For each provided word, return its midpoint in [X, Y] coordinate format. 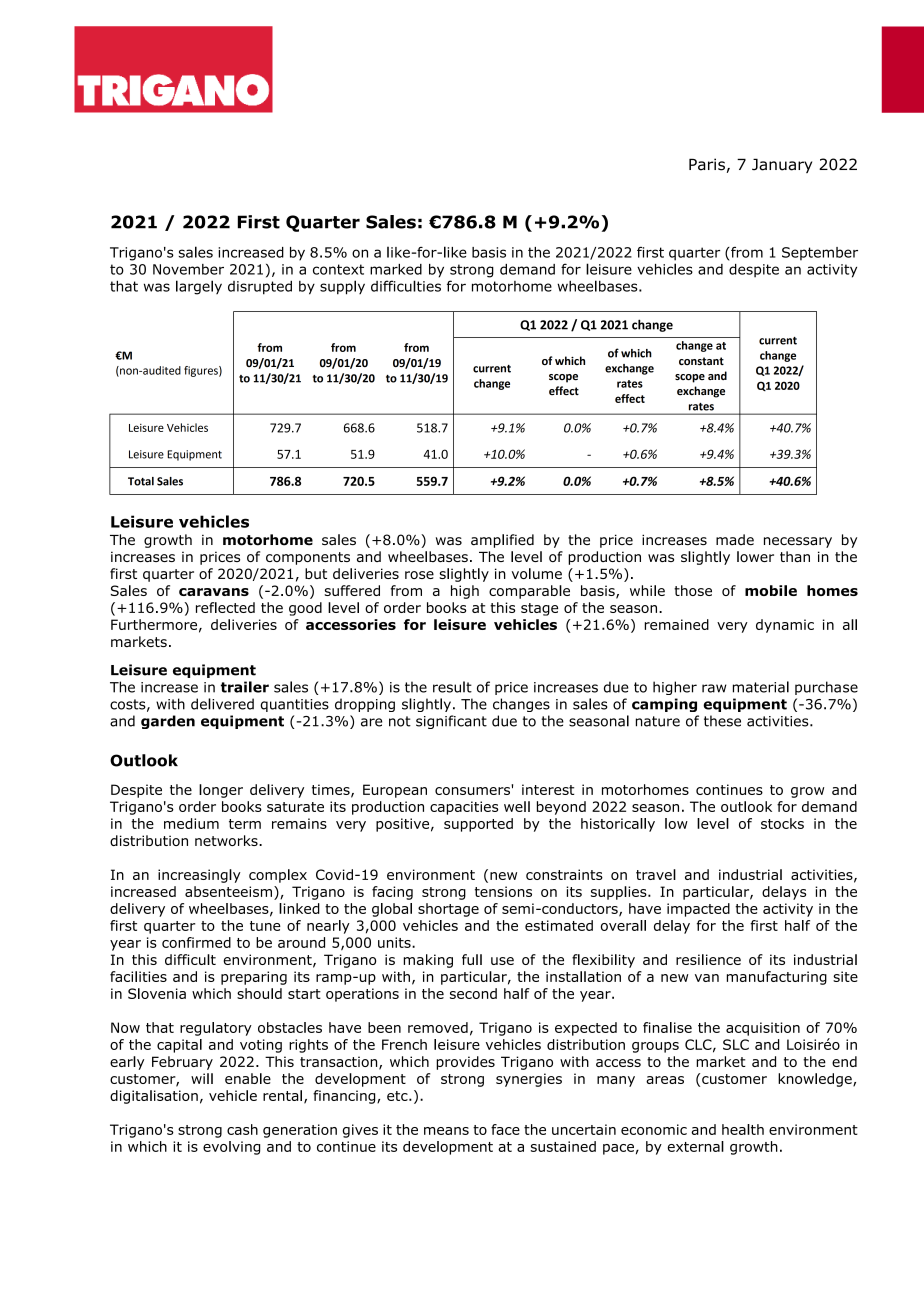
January [782, 165]
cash [242, 1129]
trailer [245, 687]
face [505, 1129]
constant [701, 361]
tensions [503, 891]
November [188, 269]
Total [141, 481]
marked [396, 269]
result [452, 687]
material [761, 687]
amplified [502, 541]
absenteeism [228, 891]
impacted [698, 910]
